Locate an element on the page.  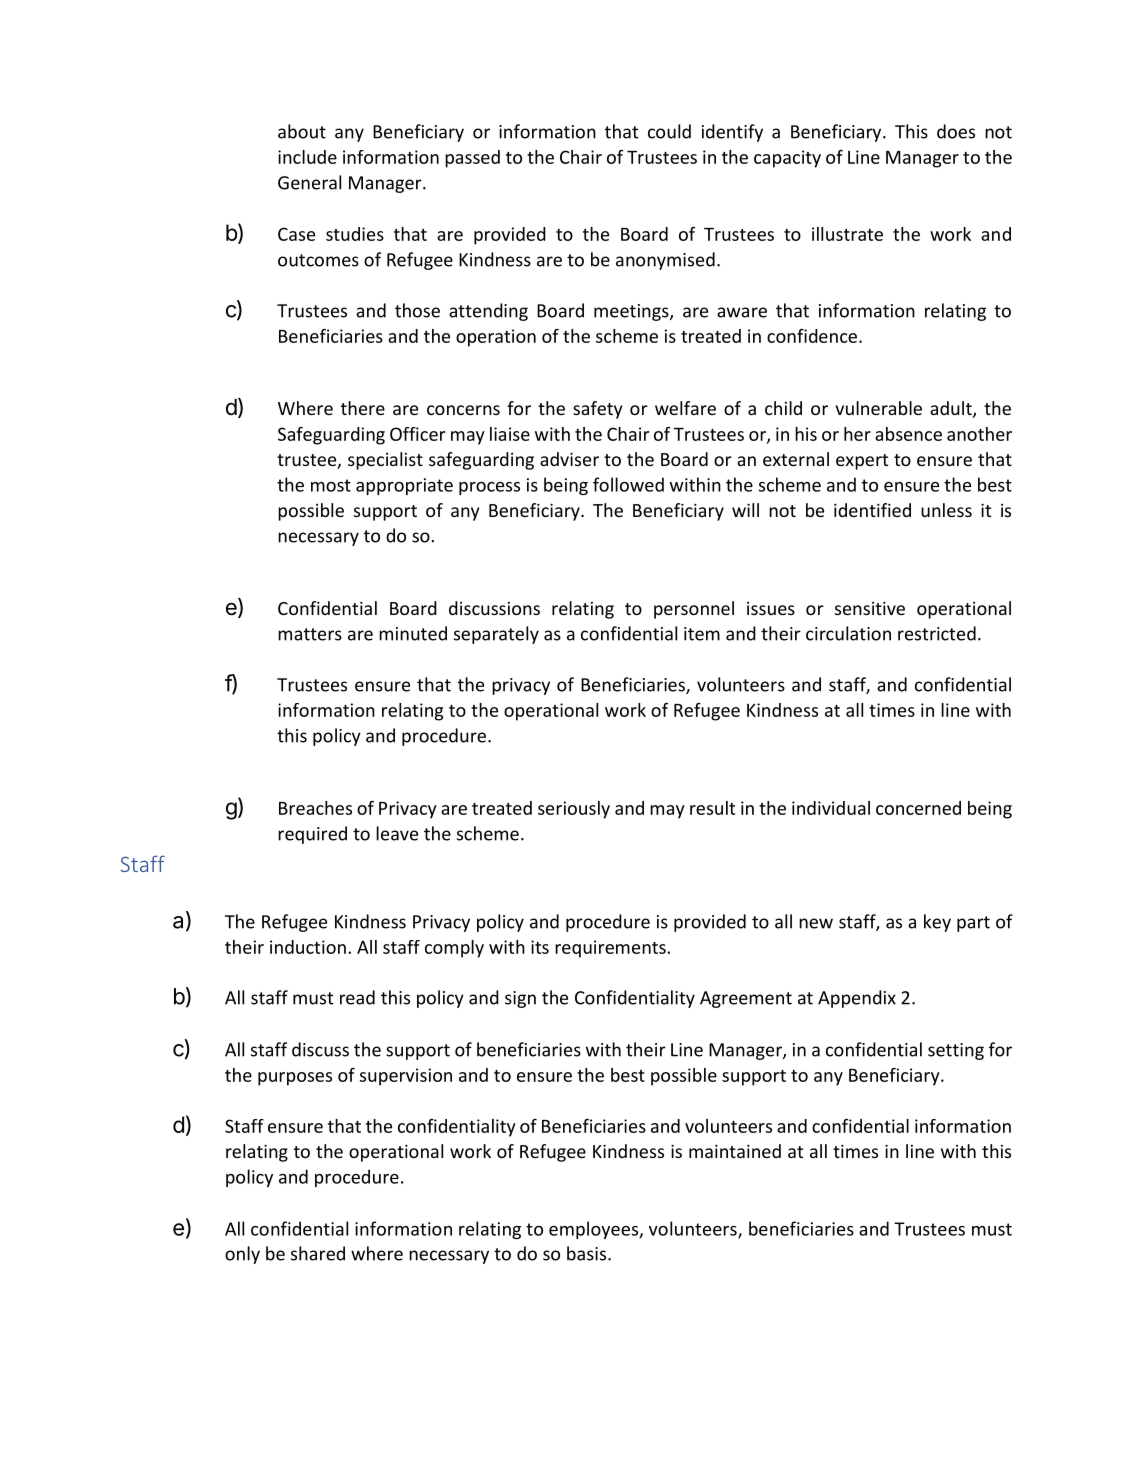
safety is located at coordinates (597, 410).
